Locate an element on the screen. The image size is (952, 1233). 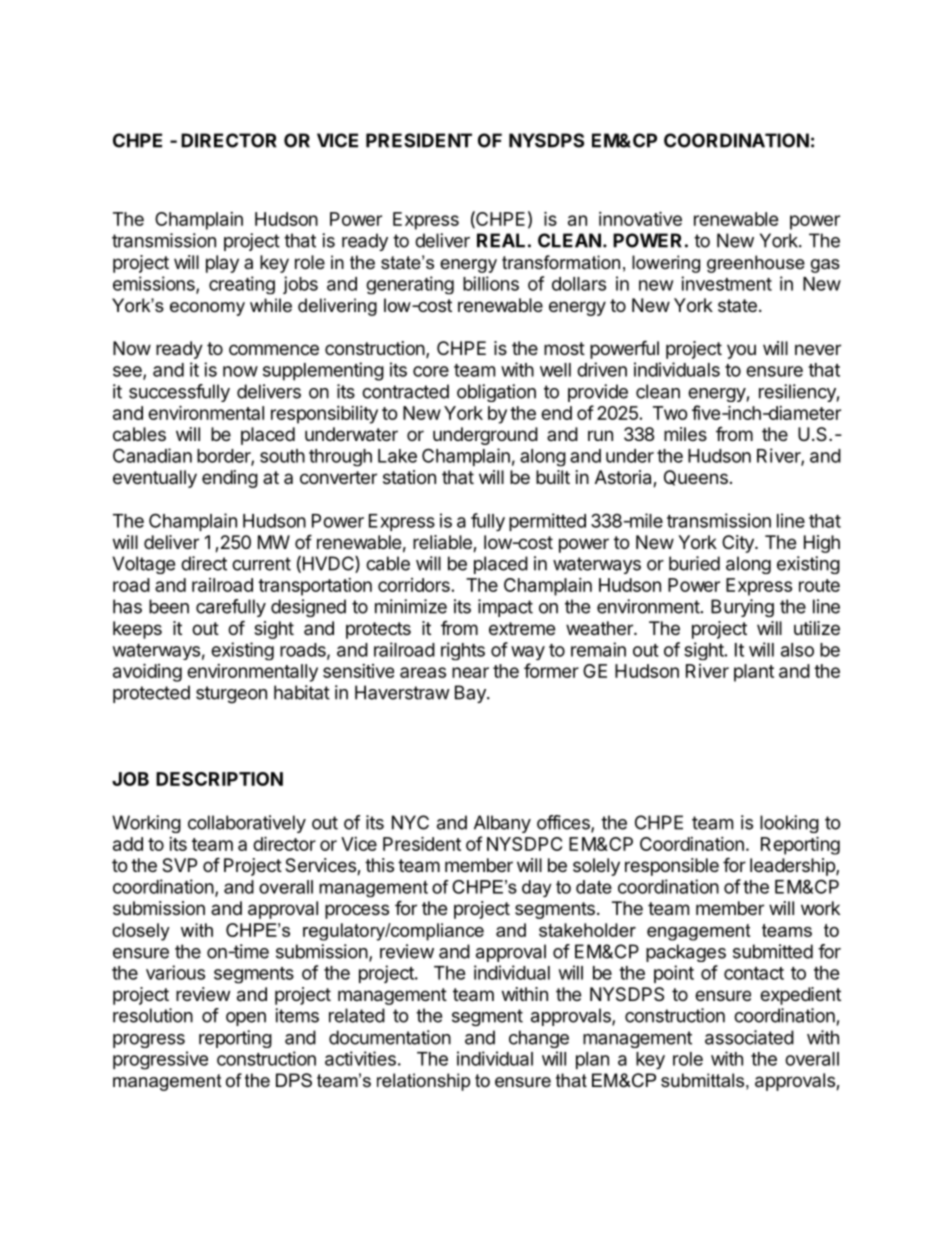
investment is located at coordinates (726, 283).
